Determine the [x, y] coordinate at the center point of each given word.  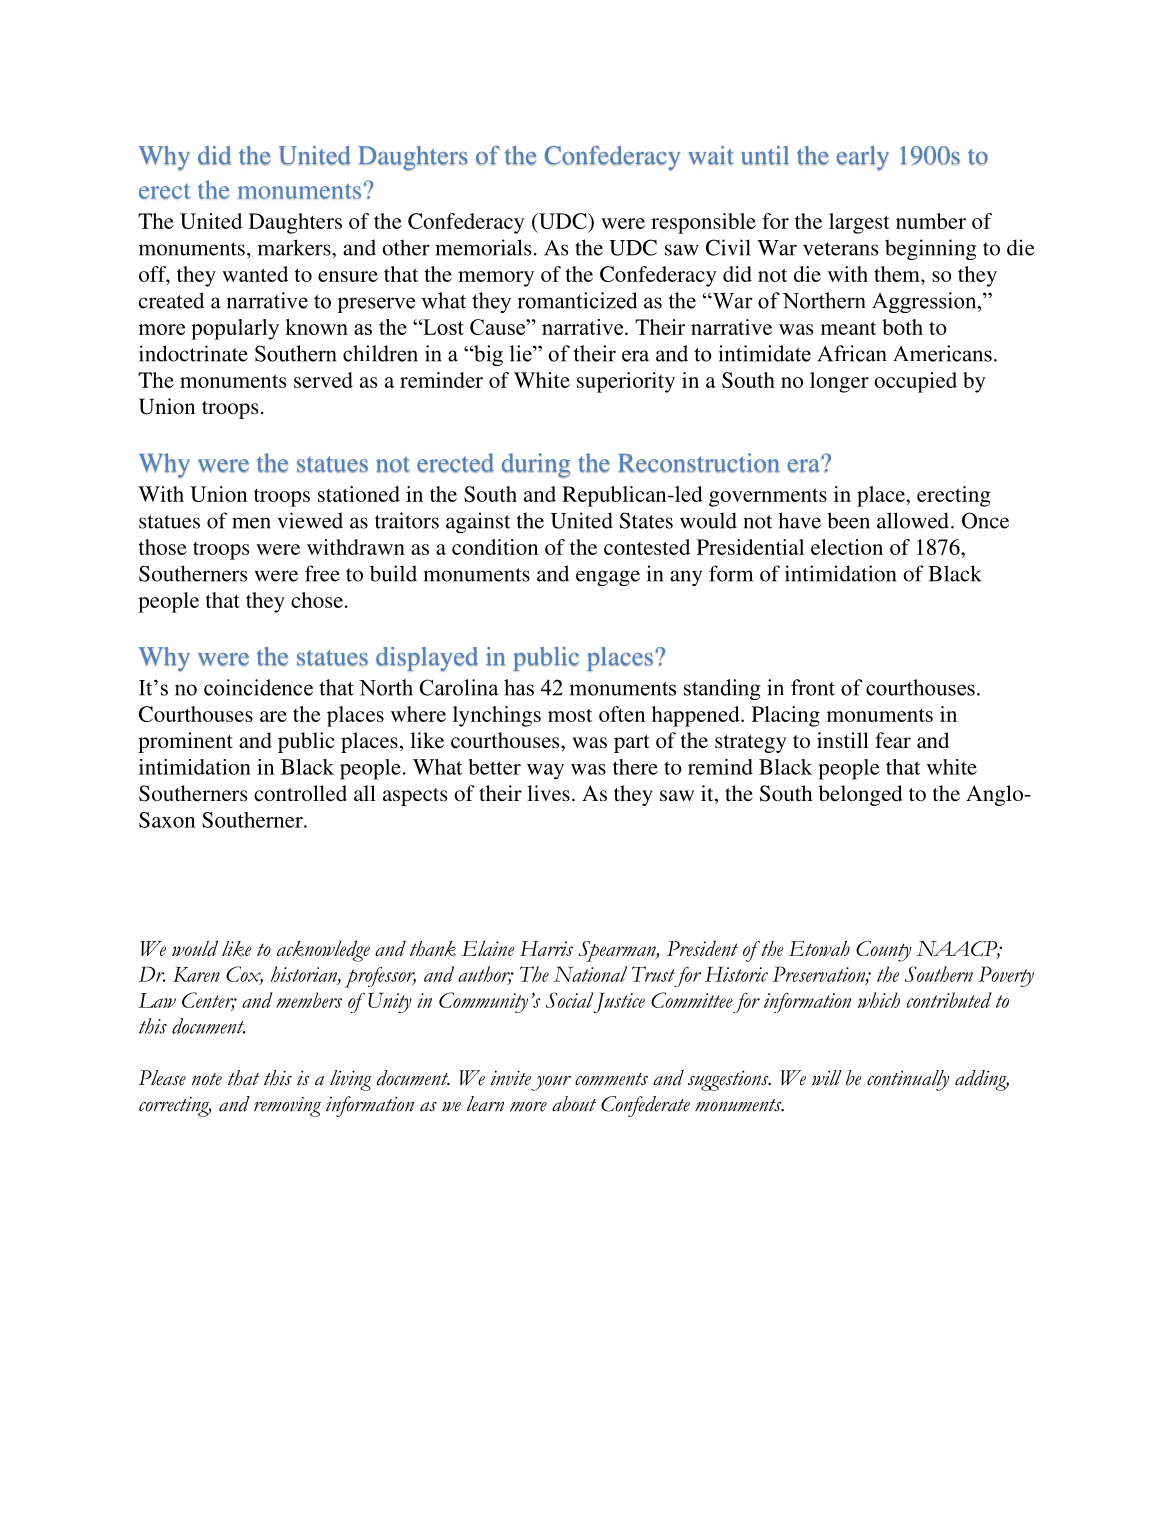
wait [711, 155]
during [536, 465]
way [545, 772]
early [863, 158]
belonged [860, 795]
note [207, 1079]
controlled [300, 793]
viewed [310, 520]
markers [295, 247]
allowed [913, 520]
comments [611, 1079]
